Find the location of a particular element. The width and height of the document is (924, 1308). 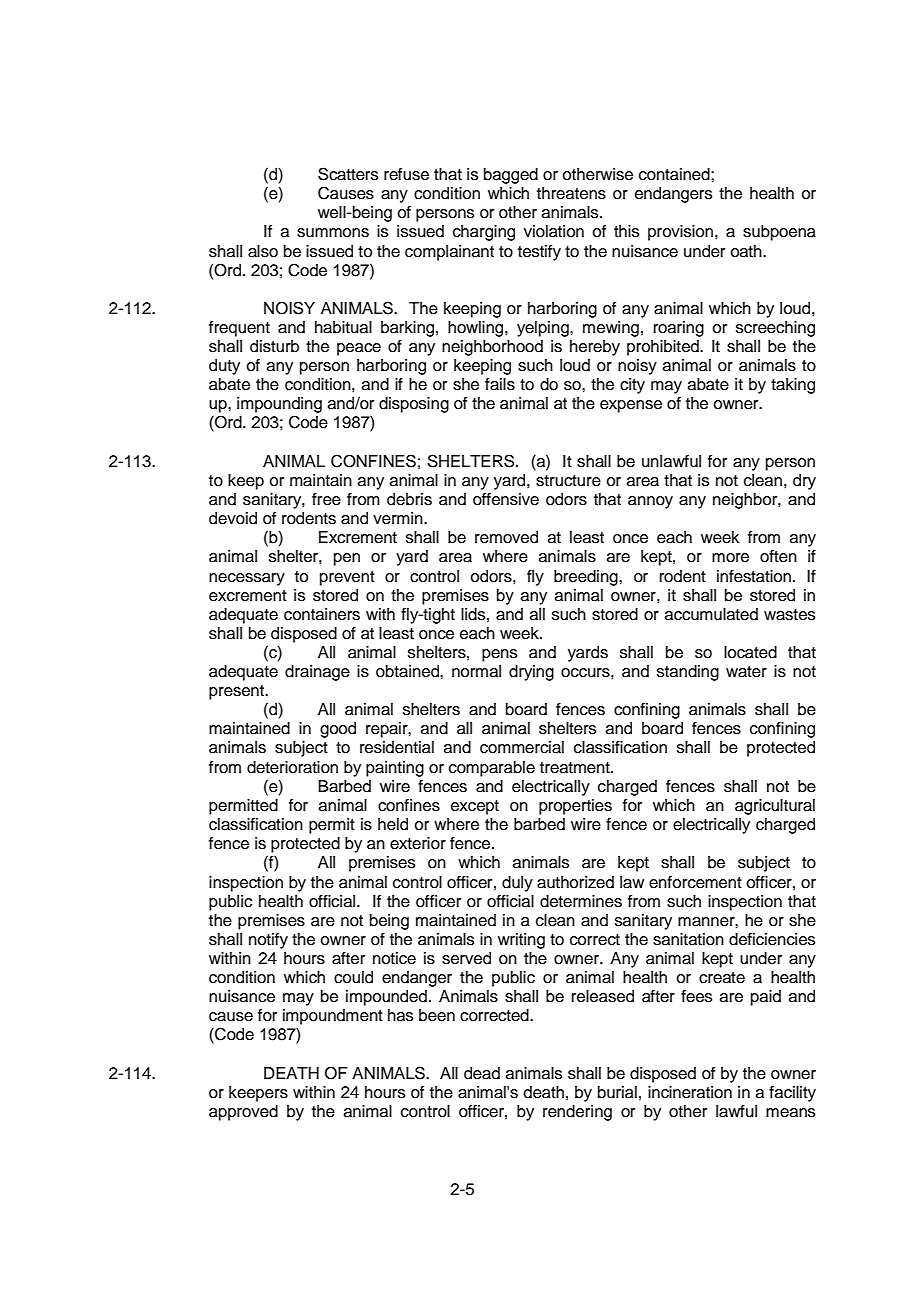

enforcement is located at coordinates (695, 882).
